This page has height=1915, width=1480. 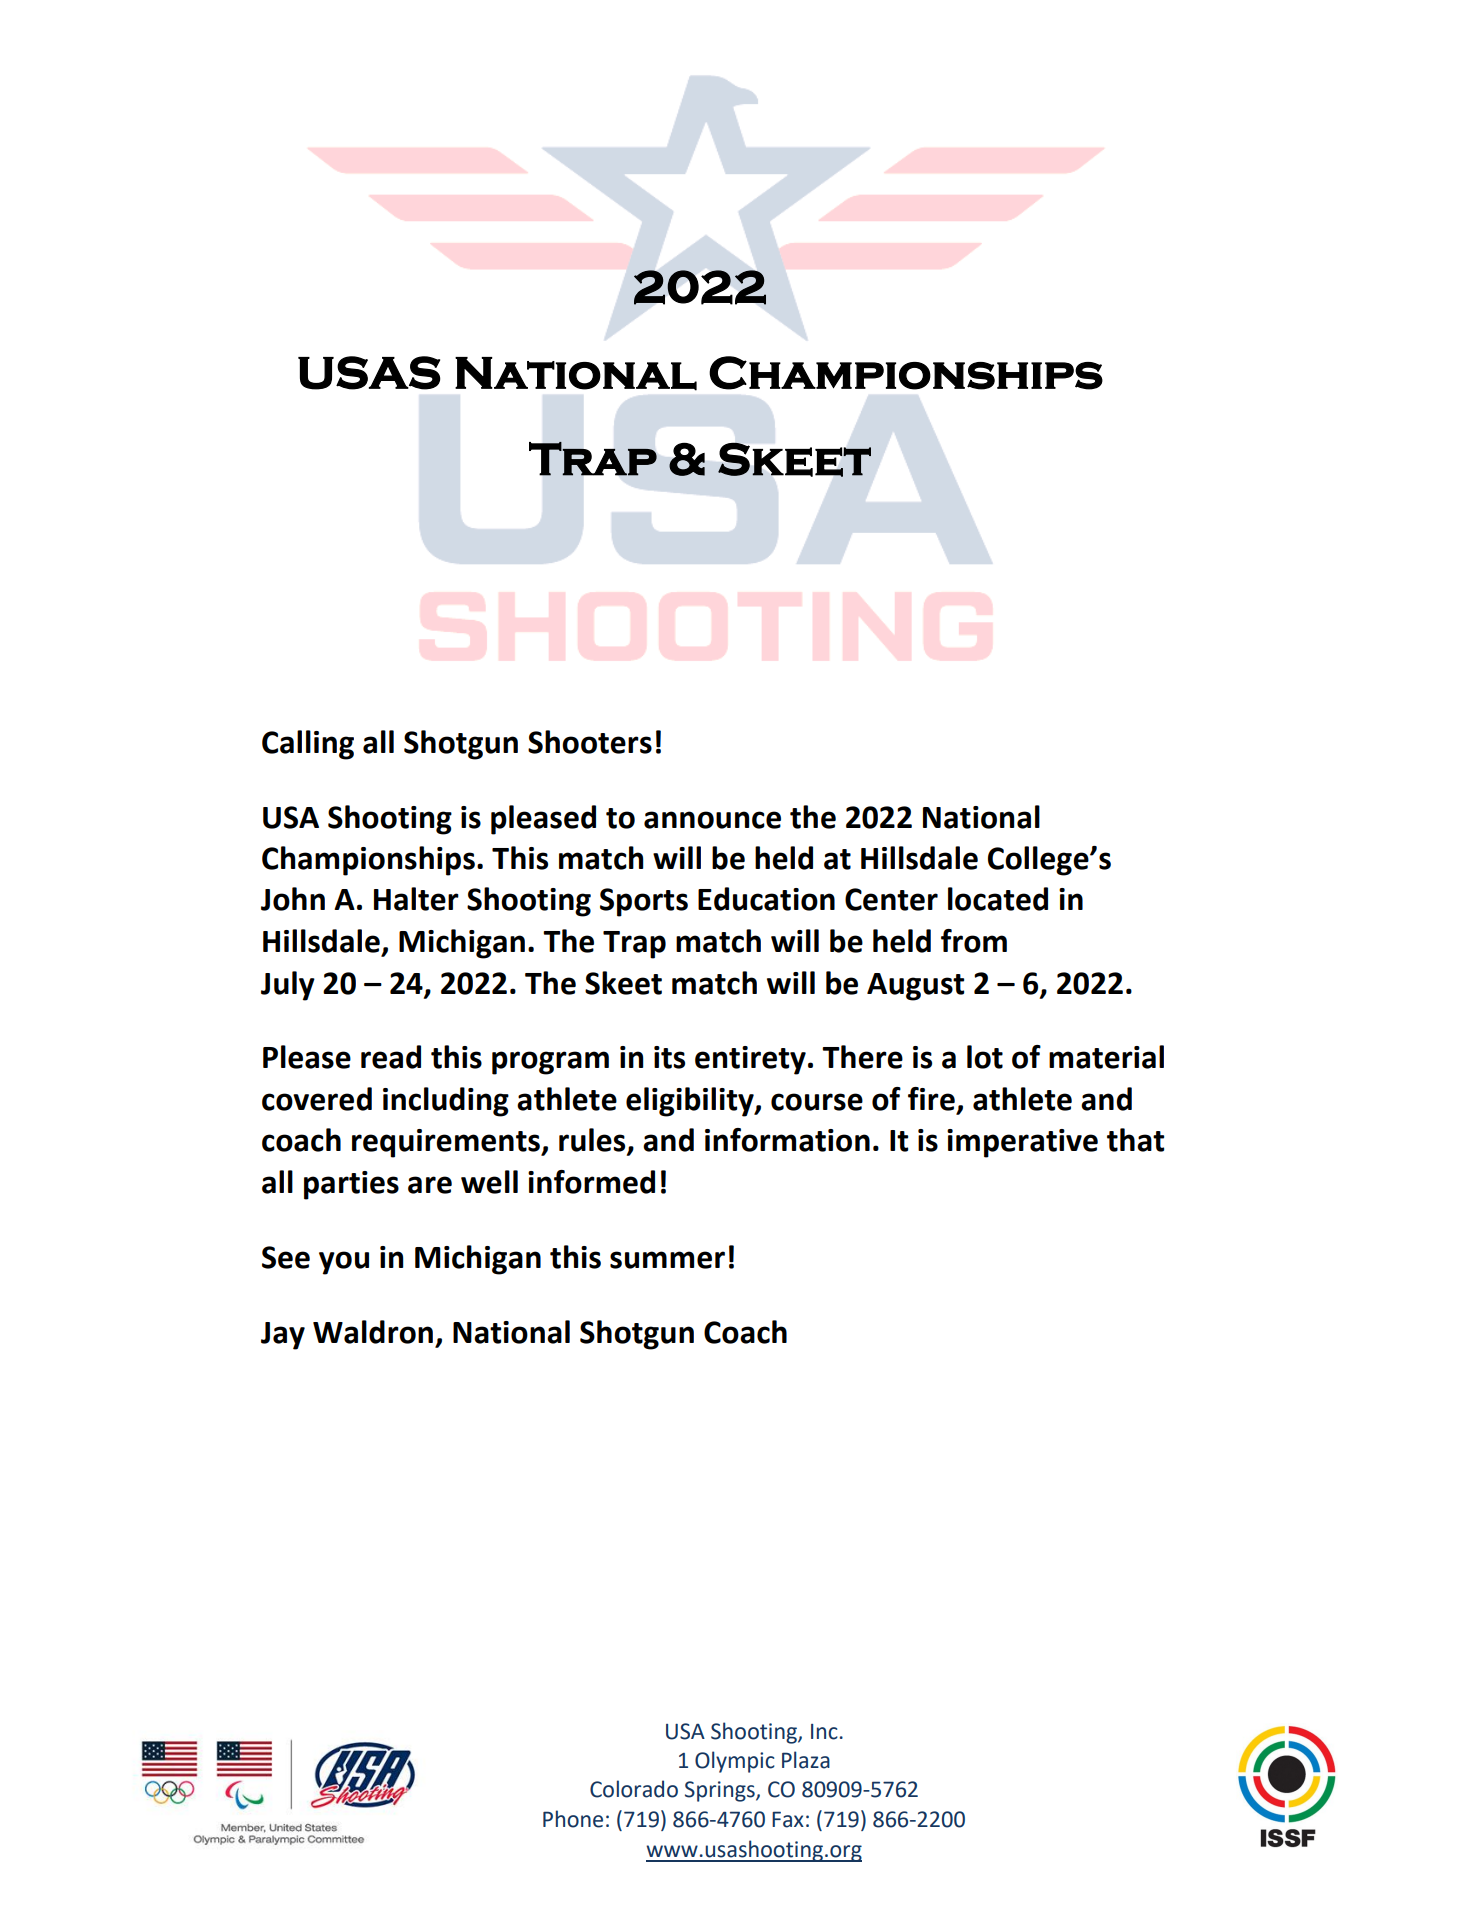 What do you see at coordinates (573, 1819) in the page?
I see `Phone` at bounding box center [573, 1819].
